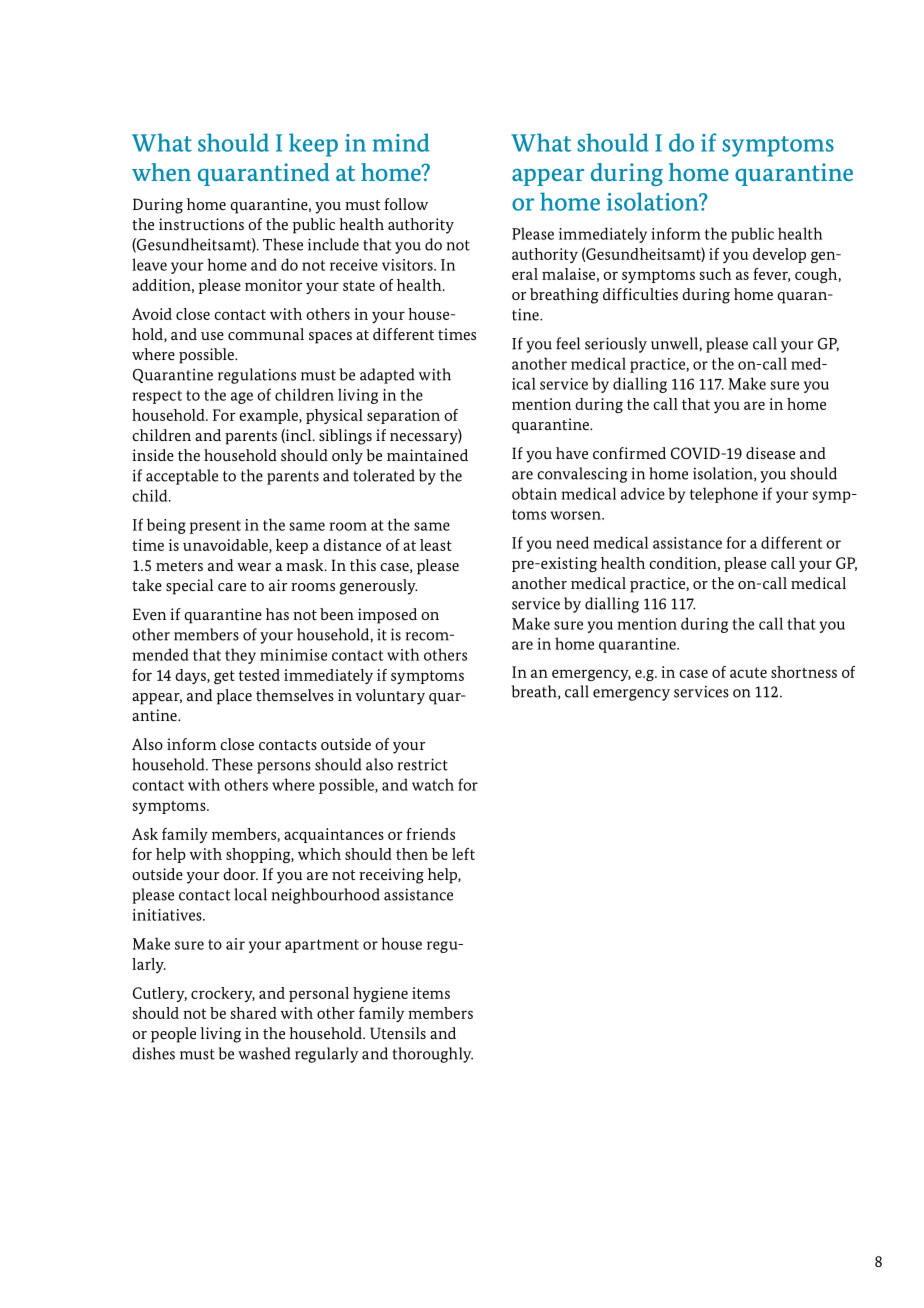 The width and height of the image is (924, 1308). I want to click on care, so click(232, 587).
